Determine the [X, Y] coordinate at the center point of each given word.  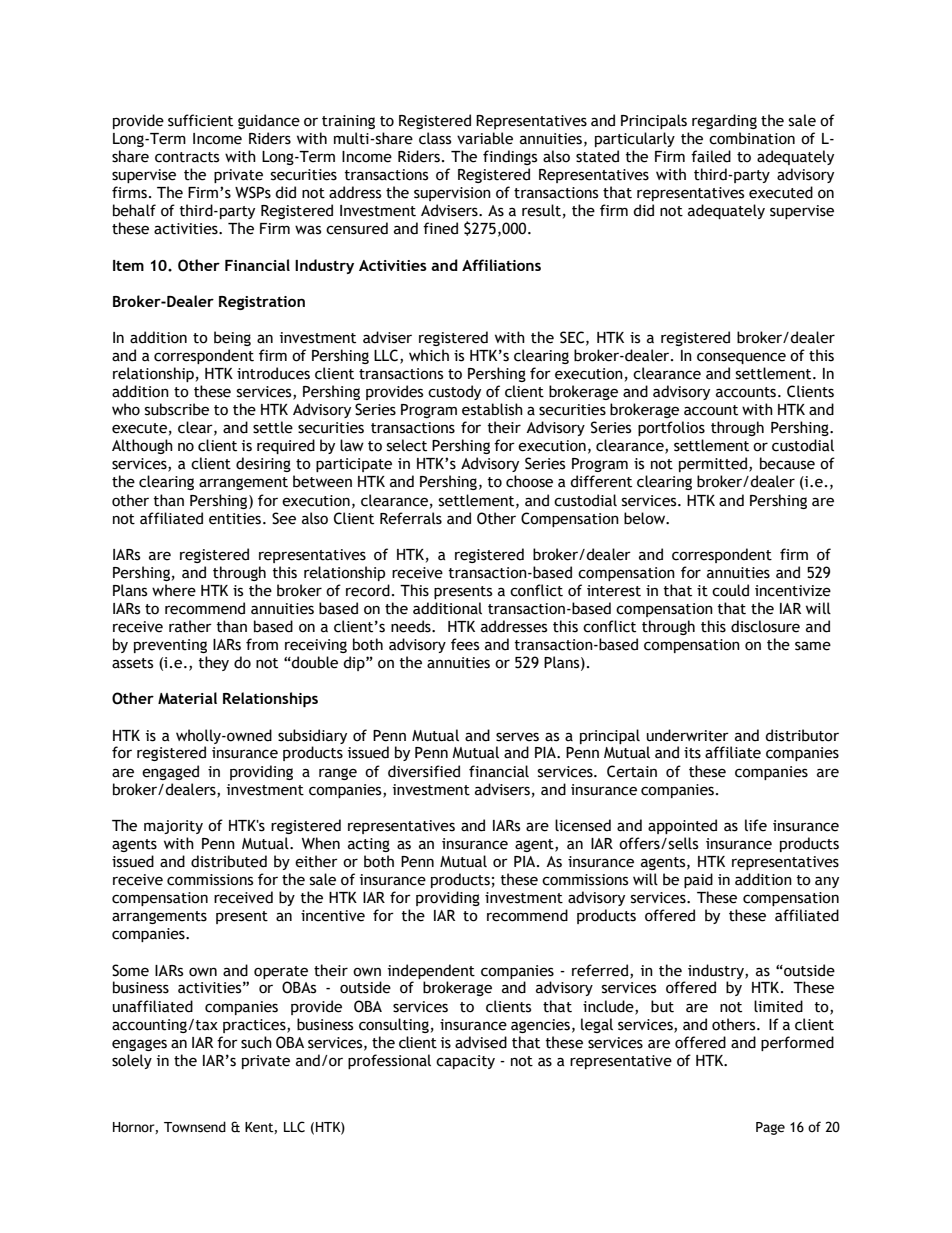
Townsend [195, 1127]
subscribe [177, 409]
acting [369, 845]
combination [752, 138]
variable [485, 138]
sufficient [200, 120]
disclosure [765, 626]
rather [190, 626]
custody [454, 392]
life [756, 825]
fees [465, 644]
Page [770, 1128]
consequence [741, 358]
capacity [465, 1062]
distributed [229, 861]
